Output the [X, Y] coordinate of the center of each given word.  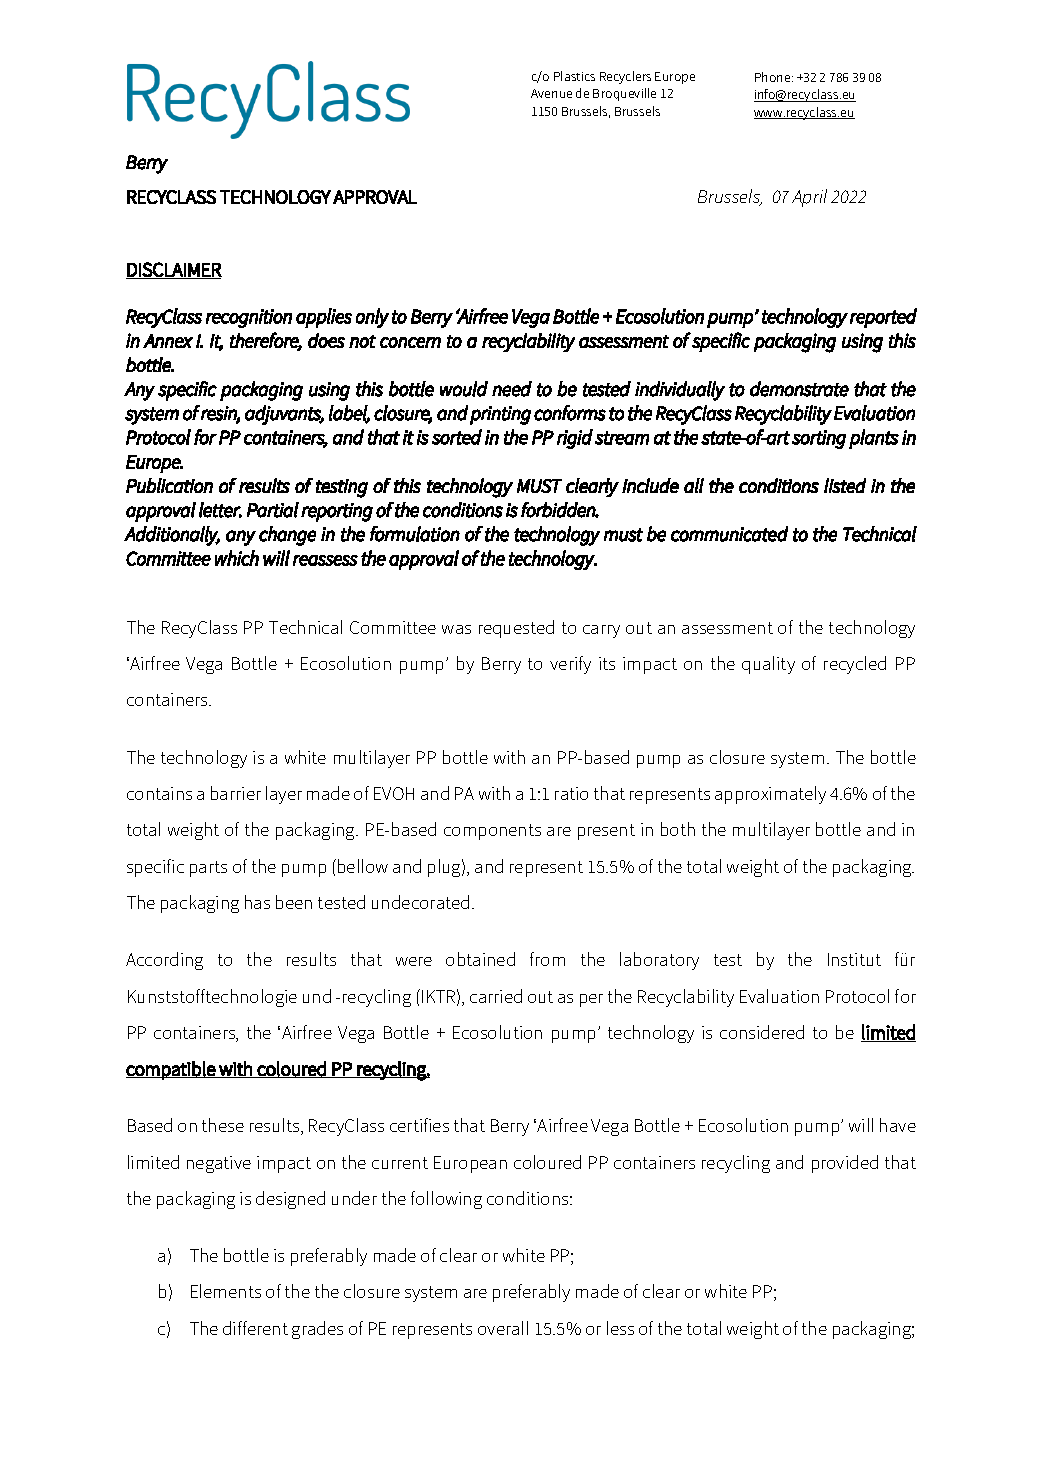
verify [570, 665]
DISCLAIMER [174, 270]
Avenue [551, 93]
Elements [226, 1291]
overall [503, 1328]
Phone [774, 77]
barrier [236, 793]
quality [768, 665]
